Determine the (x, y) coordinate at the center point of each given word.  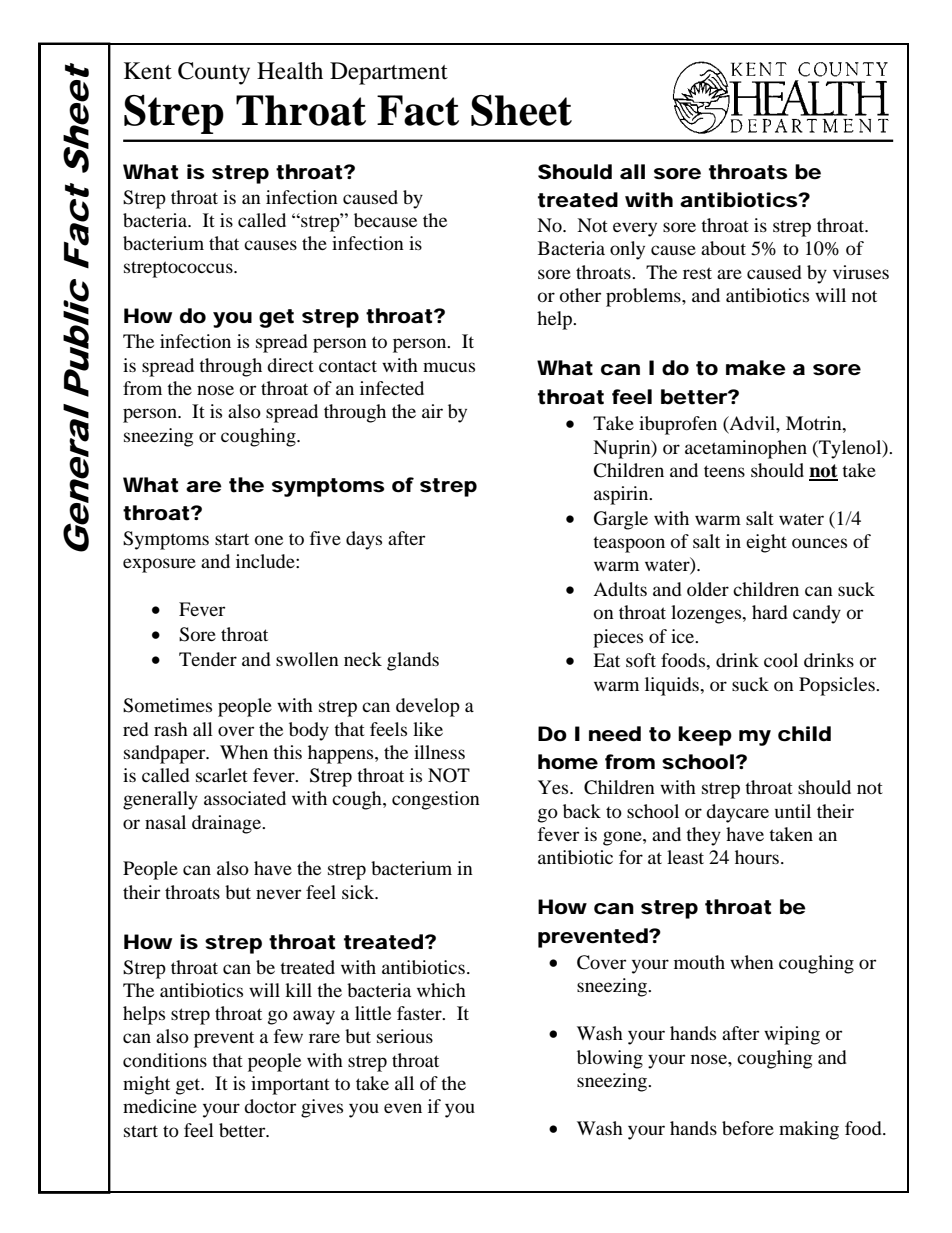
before (748, 1128)
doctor (270, 1106)
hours (757, 857)
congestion (436, 800)
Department (389, 73)
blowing (610, 1059)
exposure (159, 565)
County (214, 73)
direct (290, 365)
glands (413, 661)
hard (770, 612)
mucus (449, 367)
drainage (227, 824)
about (723, 248)
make (756, 368)
